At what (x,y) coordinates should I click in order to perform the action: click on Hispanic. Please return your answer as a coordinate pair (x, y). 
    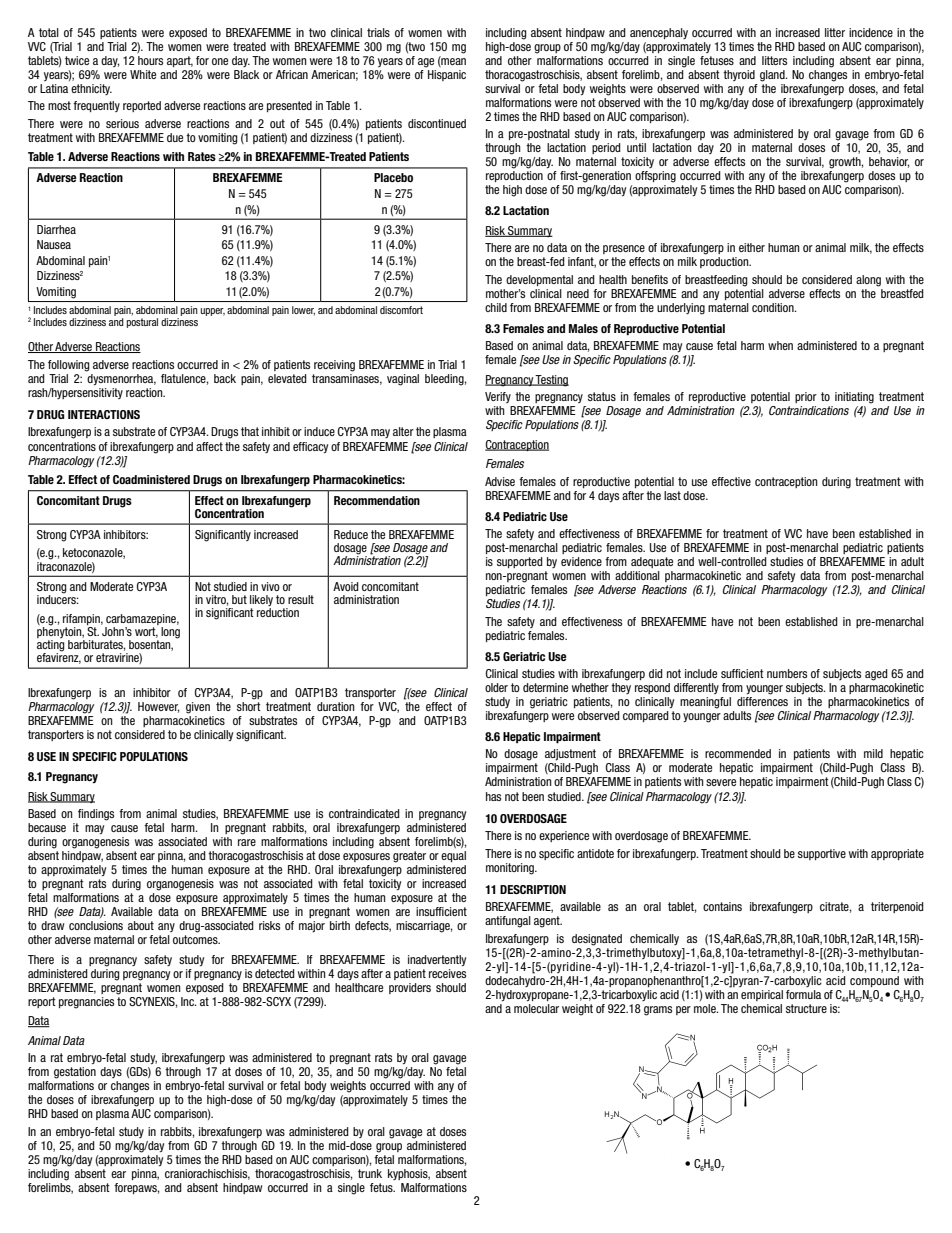
    Looking at the image, I should click on (447, 75).
